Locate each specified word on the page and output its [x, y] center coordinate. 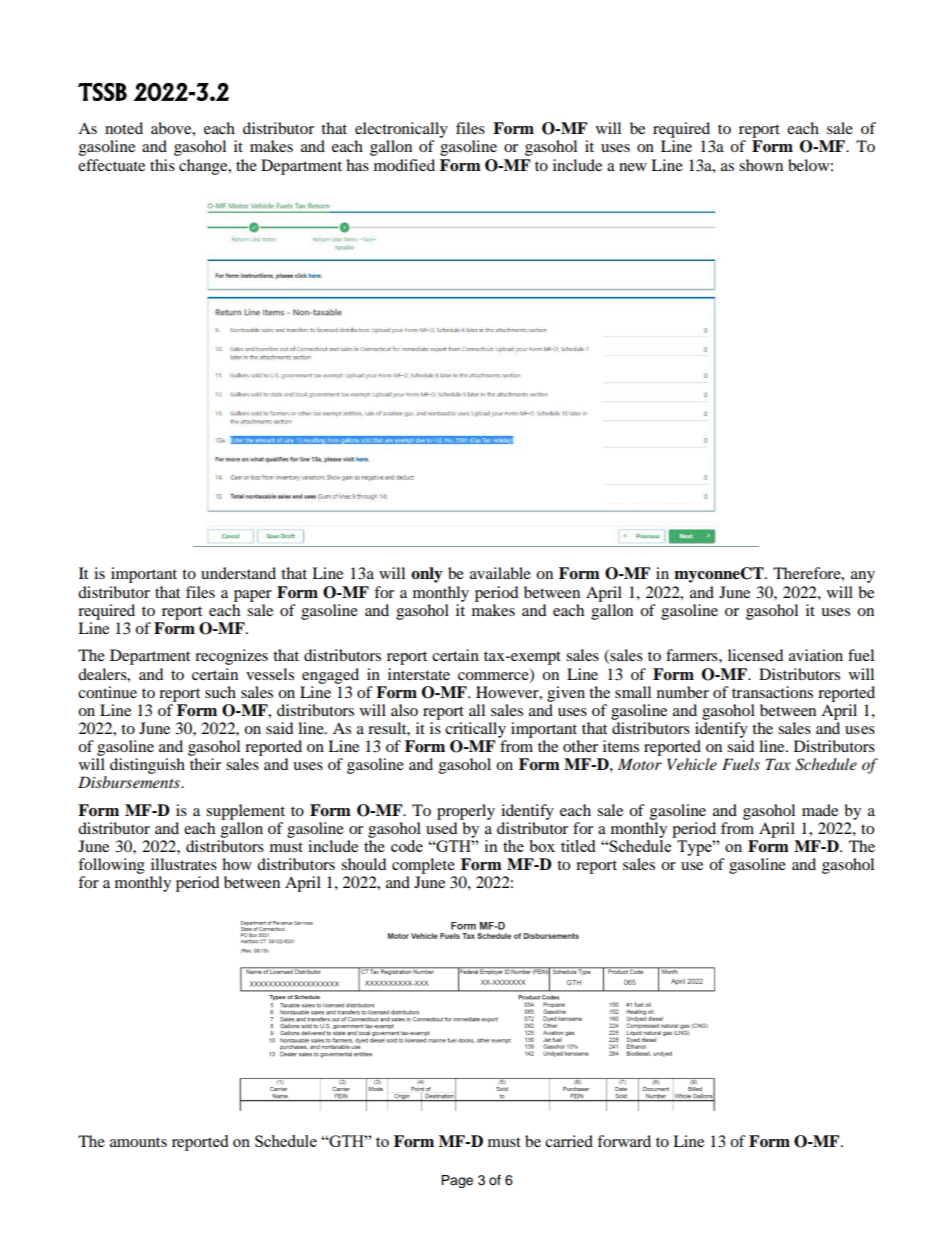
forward [624, 1141]
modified [404, 165]
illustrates [184, 864]
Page [457, 1181]
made [820, 810]
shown [761, 165]
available [500, 573]
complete [423, 866]
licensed [756, 655]
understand [238, 573]
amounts [138, 1142]
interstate [419, 674]
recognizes [231, 657]
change [204, 167]
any [863, 577]
